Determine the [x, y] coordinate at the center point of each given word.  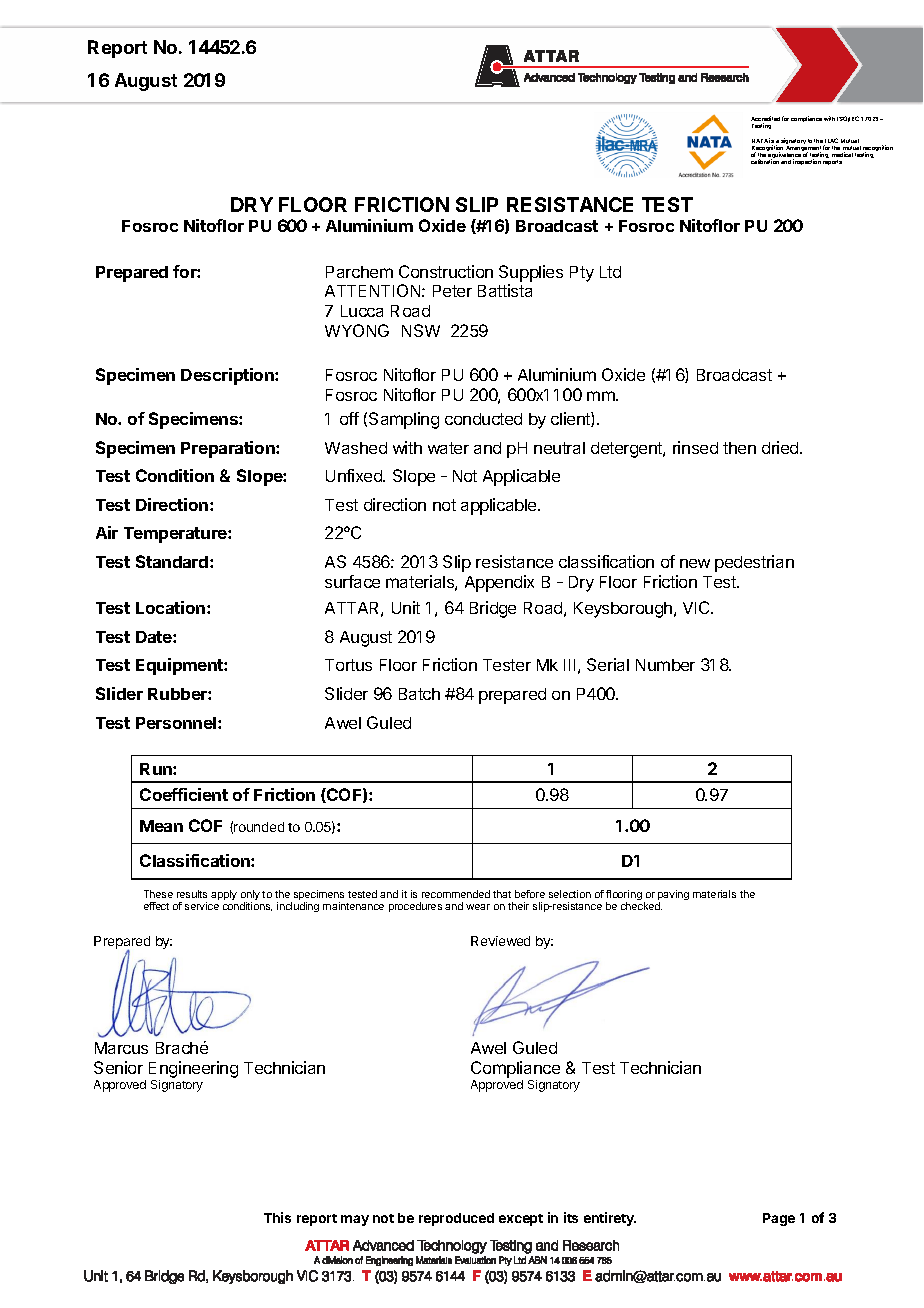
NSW [421, 330]
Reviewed [500, 941]
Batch [419, 694]
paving [673, 896]
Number [665, 665]
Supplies [531, 273]
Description [228, 376]
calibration [765, 161]
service [202, 906]
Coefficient [184, 794]
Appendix [499, 583]
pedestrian [754, 563]
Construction [446, 271]
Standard [173, 561]
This [277, 1217]
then [739, 448]
